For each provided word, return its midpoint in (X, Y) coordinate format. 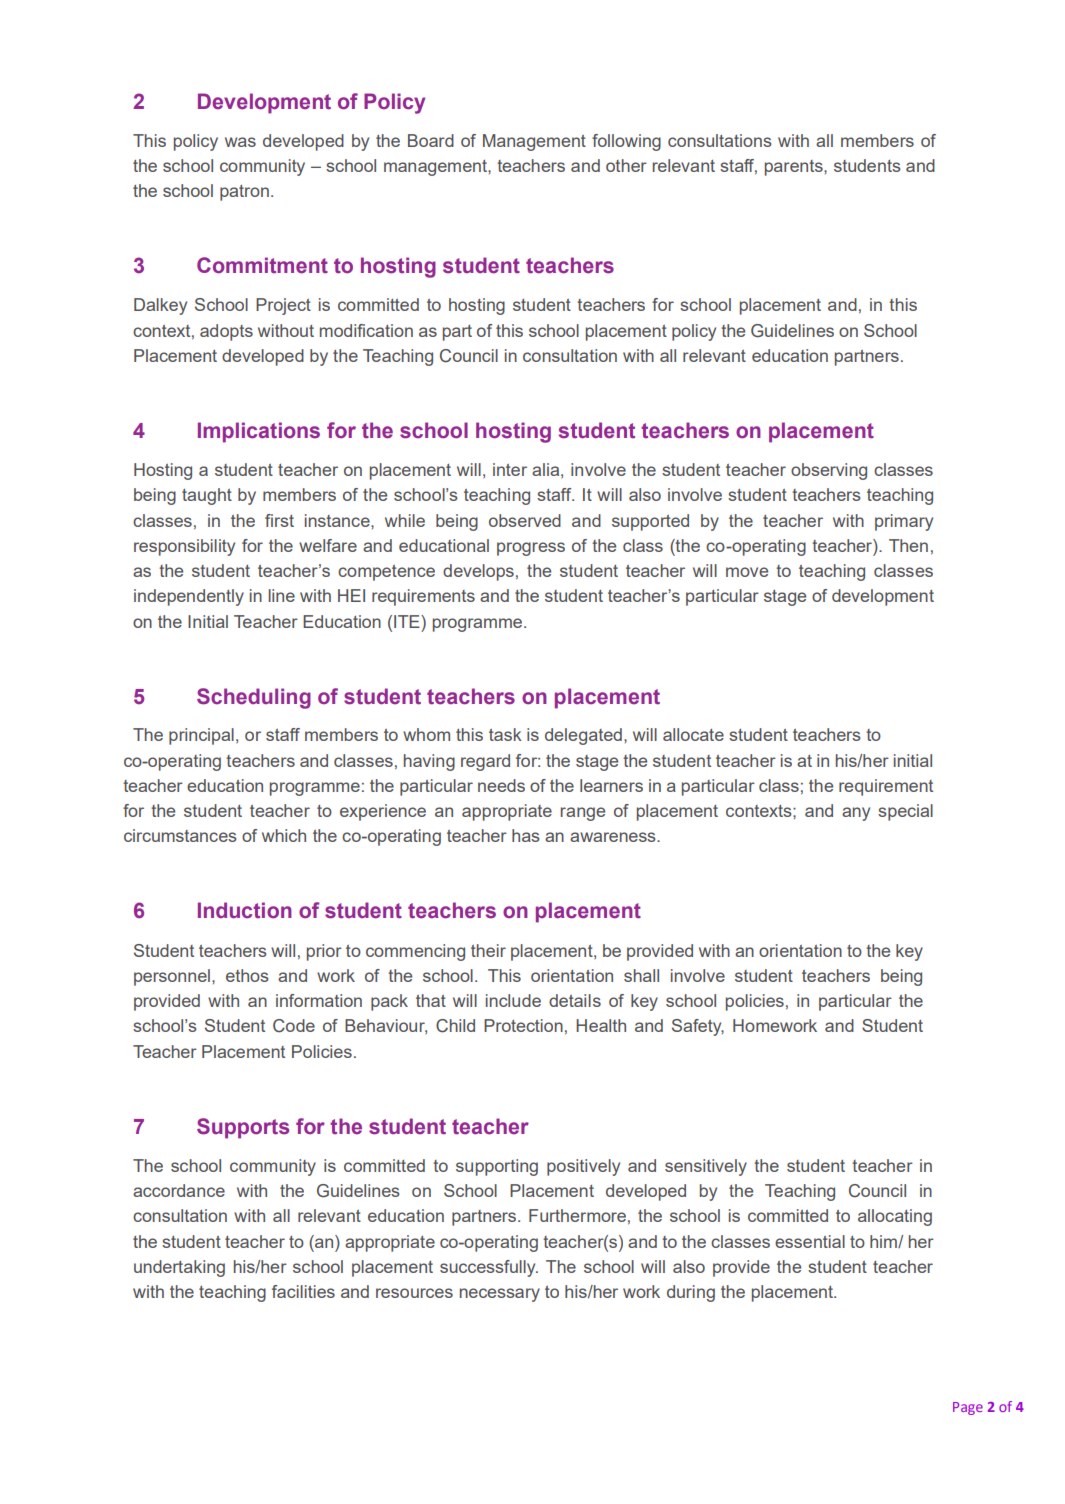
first (279, 520)
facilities (303, 1291)
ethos (247, 975)
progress (531, 549)
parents (795, 168)
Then (908, 545)
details (575, 1000)
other (626, 165)
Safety (698, 1027)
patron (244, 193)
